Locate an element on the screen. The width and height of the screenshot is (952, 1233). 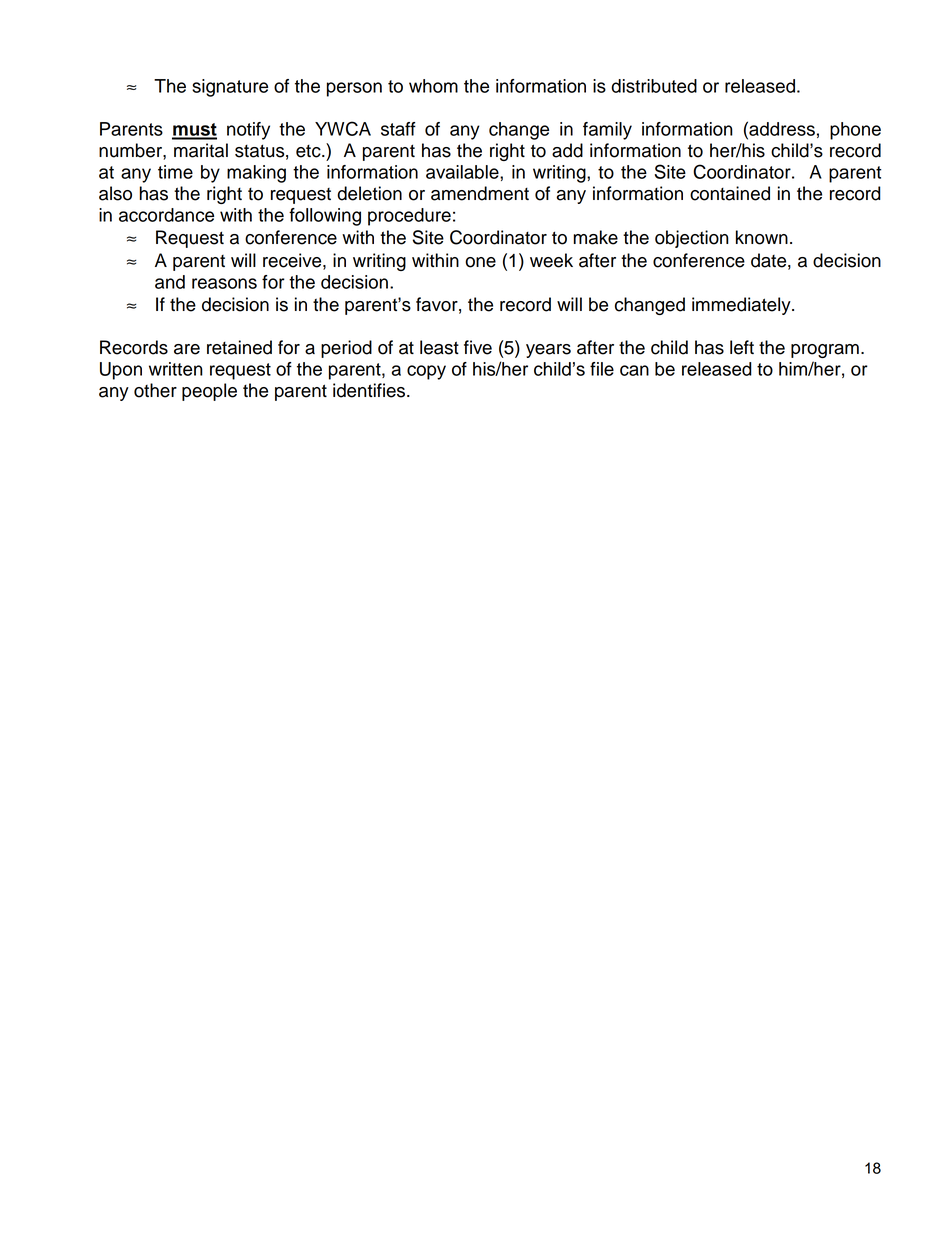
whom is located at coordinates (433, 86).
